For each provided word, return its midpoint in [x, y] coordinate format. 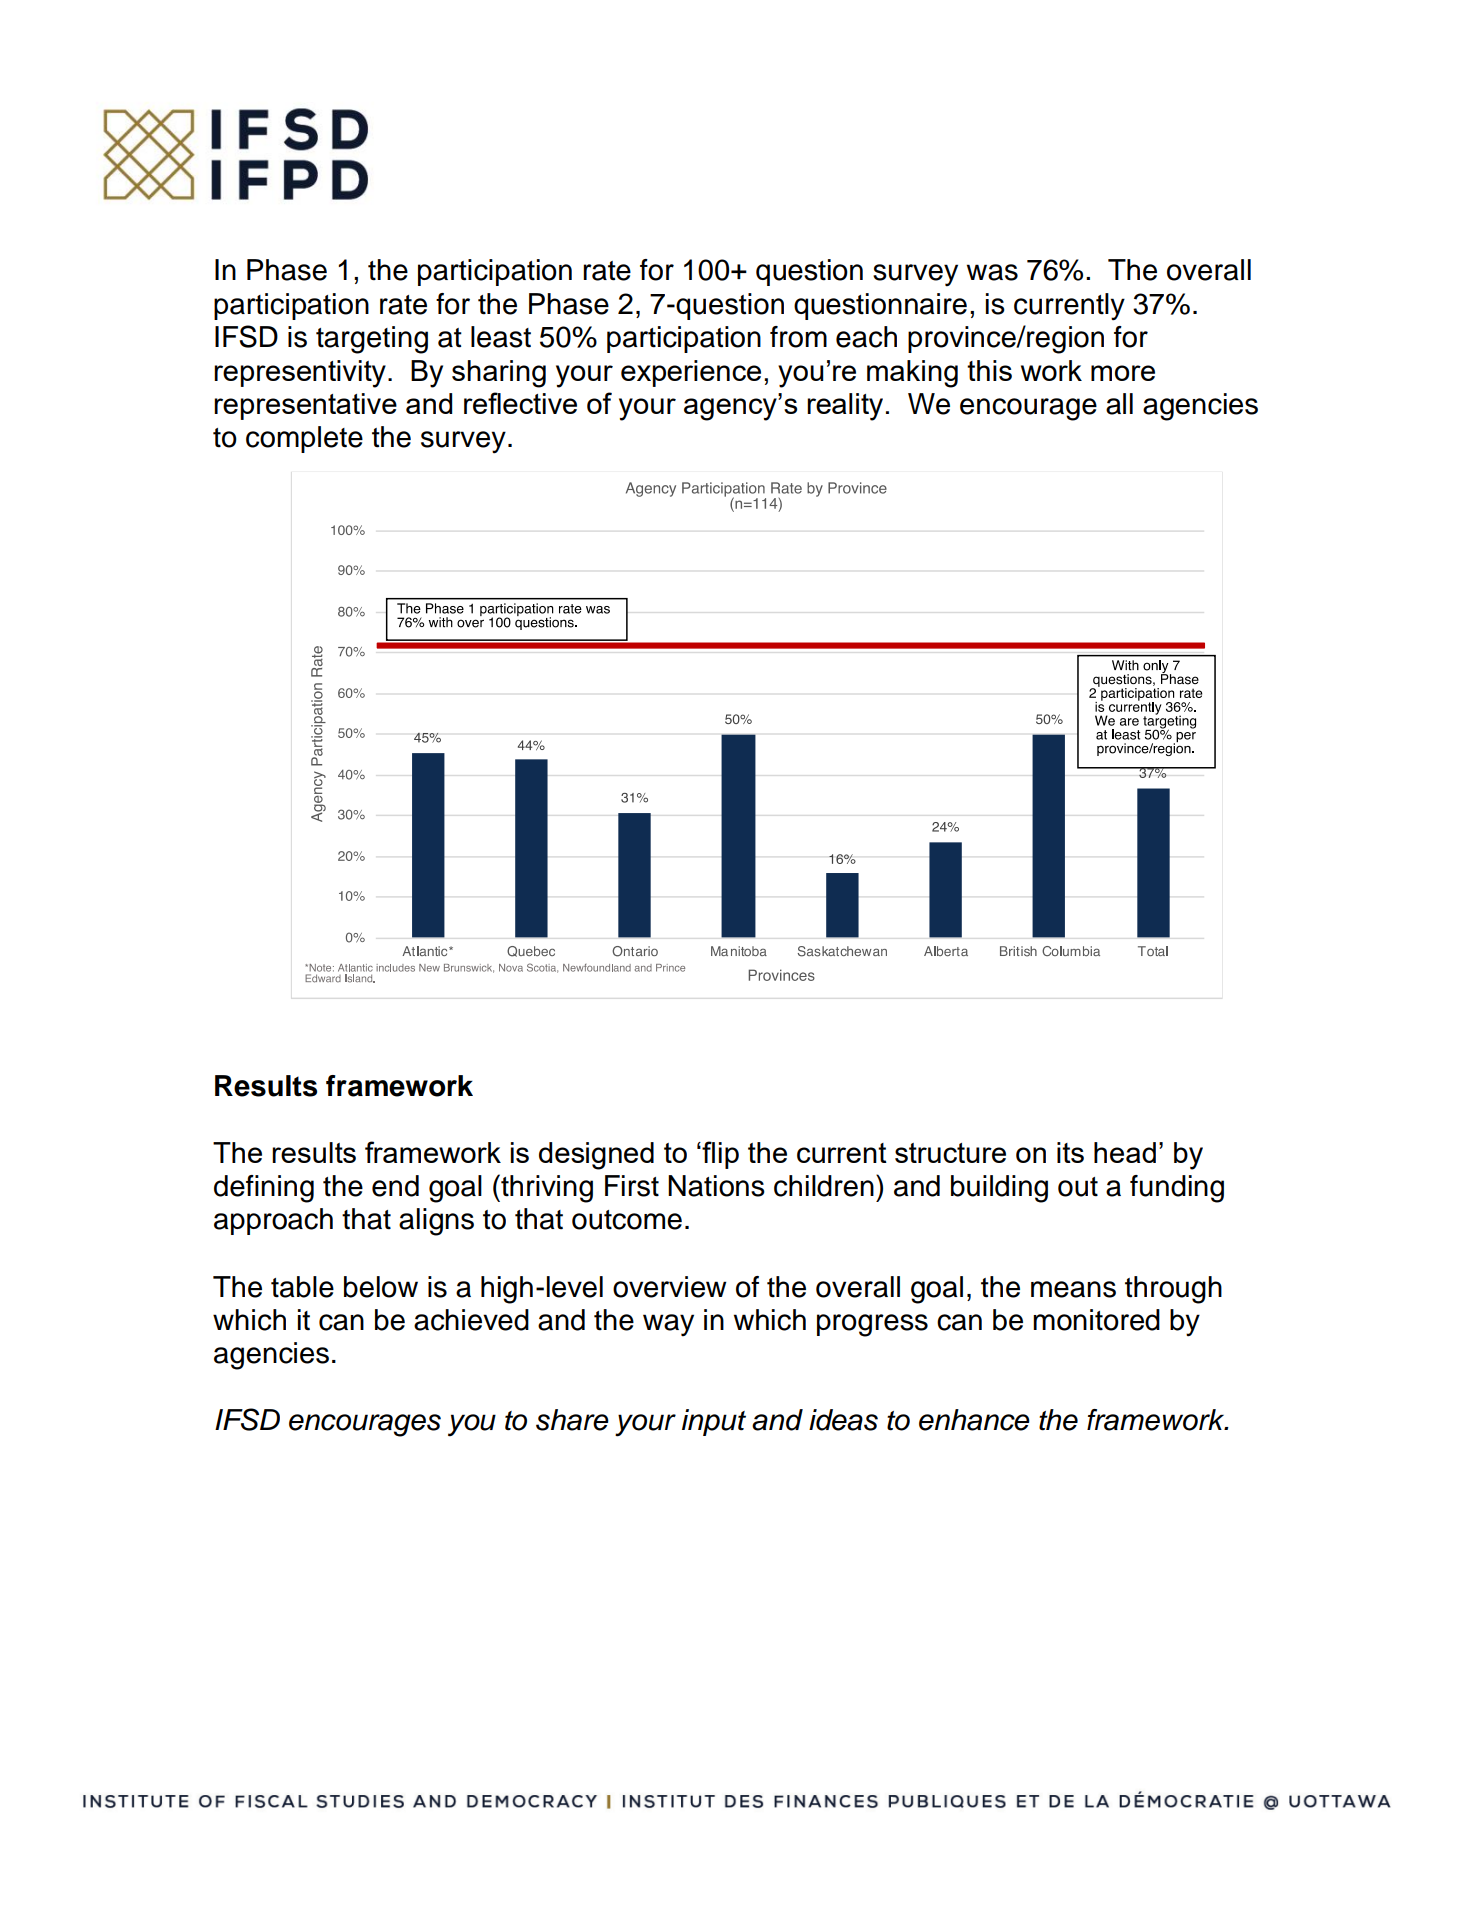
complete [304, 439]
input [714, 1422]
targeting [372, 340]
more [1123, 373]
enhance [974, 1420]
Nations [716, 1186]
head [1125, 1152]
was [992, 272]
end [395, 1186]
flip [719, 1155]
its [1070, 1152]
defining [264, 1189]
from [798, 337]
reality [845, 407]
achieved [471, 1320]
